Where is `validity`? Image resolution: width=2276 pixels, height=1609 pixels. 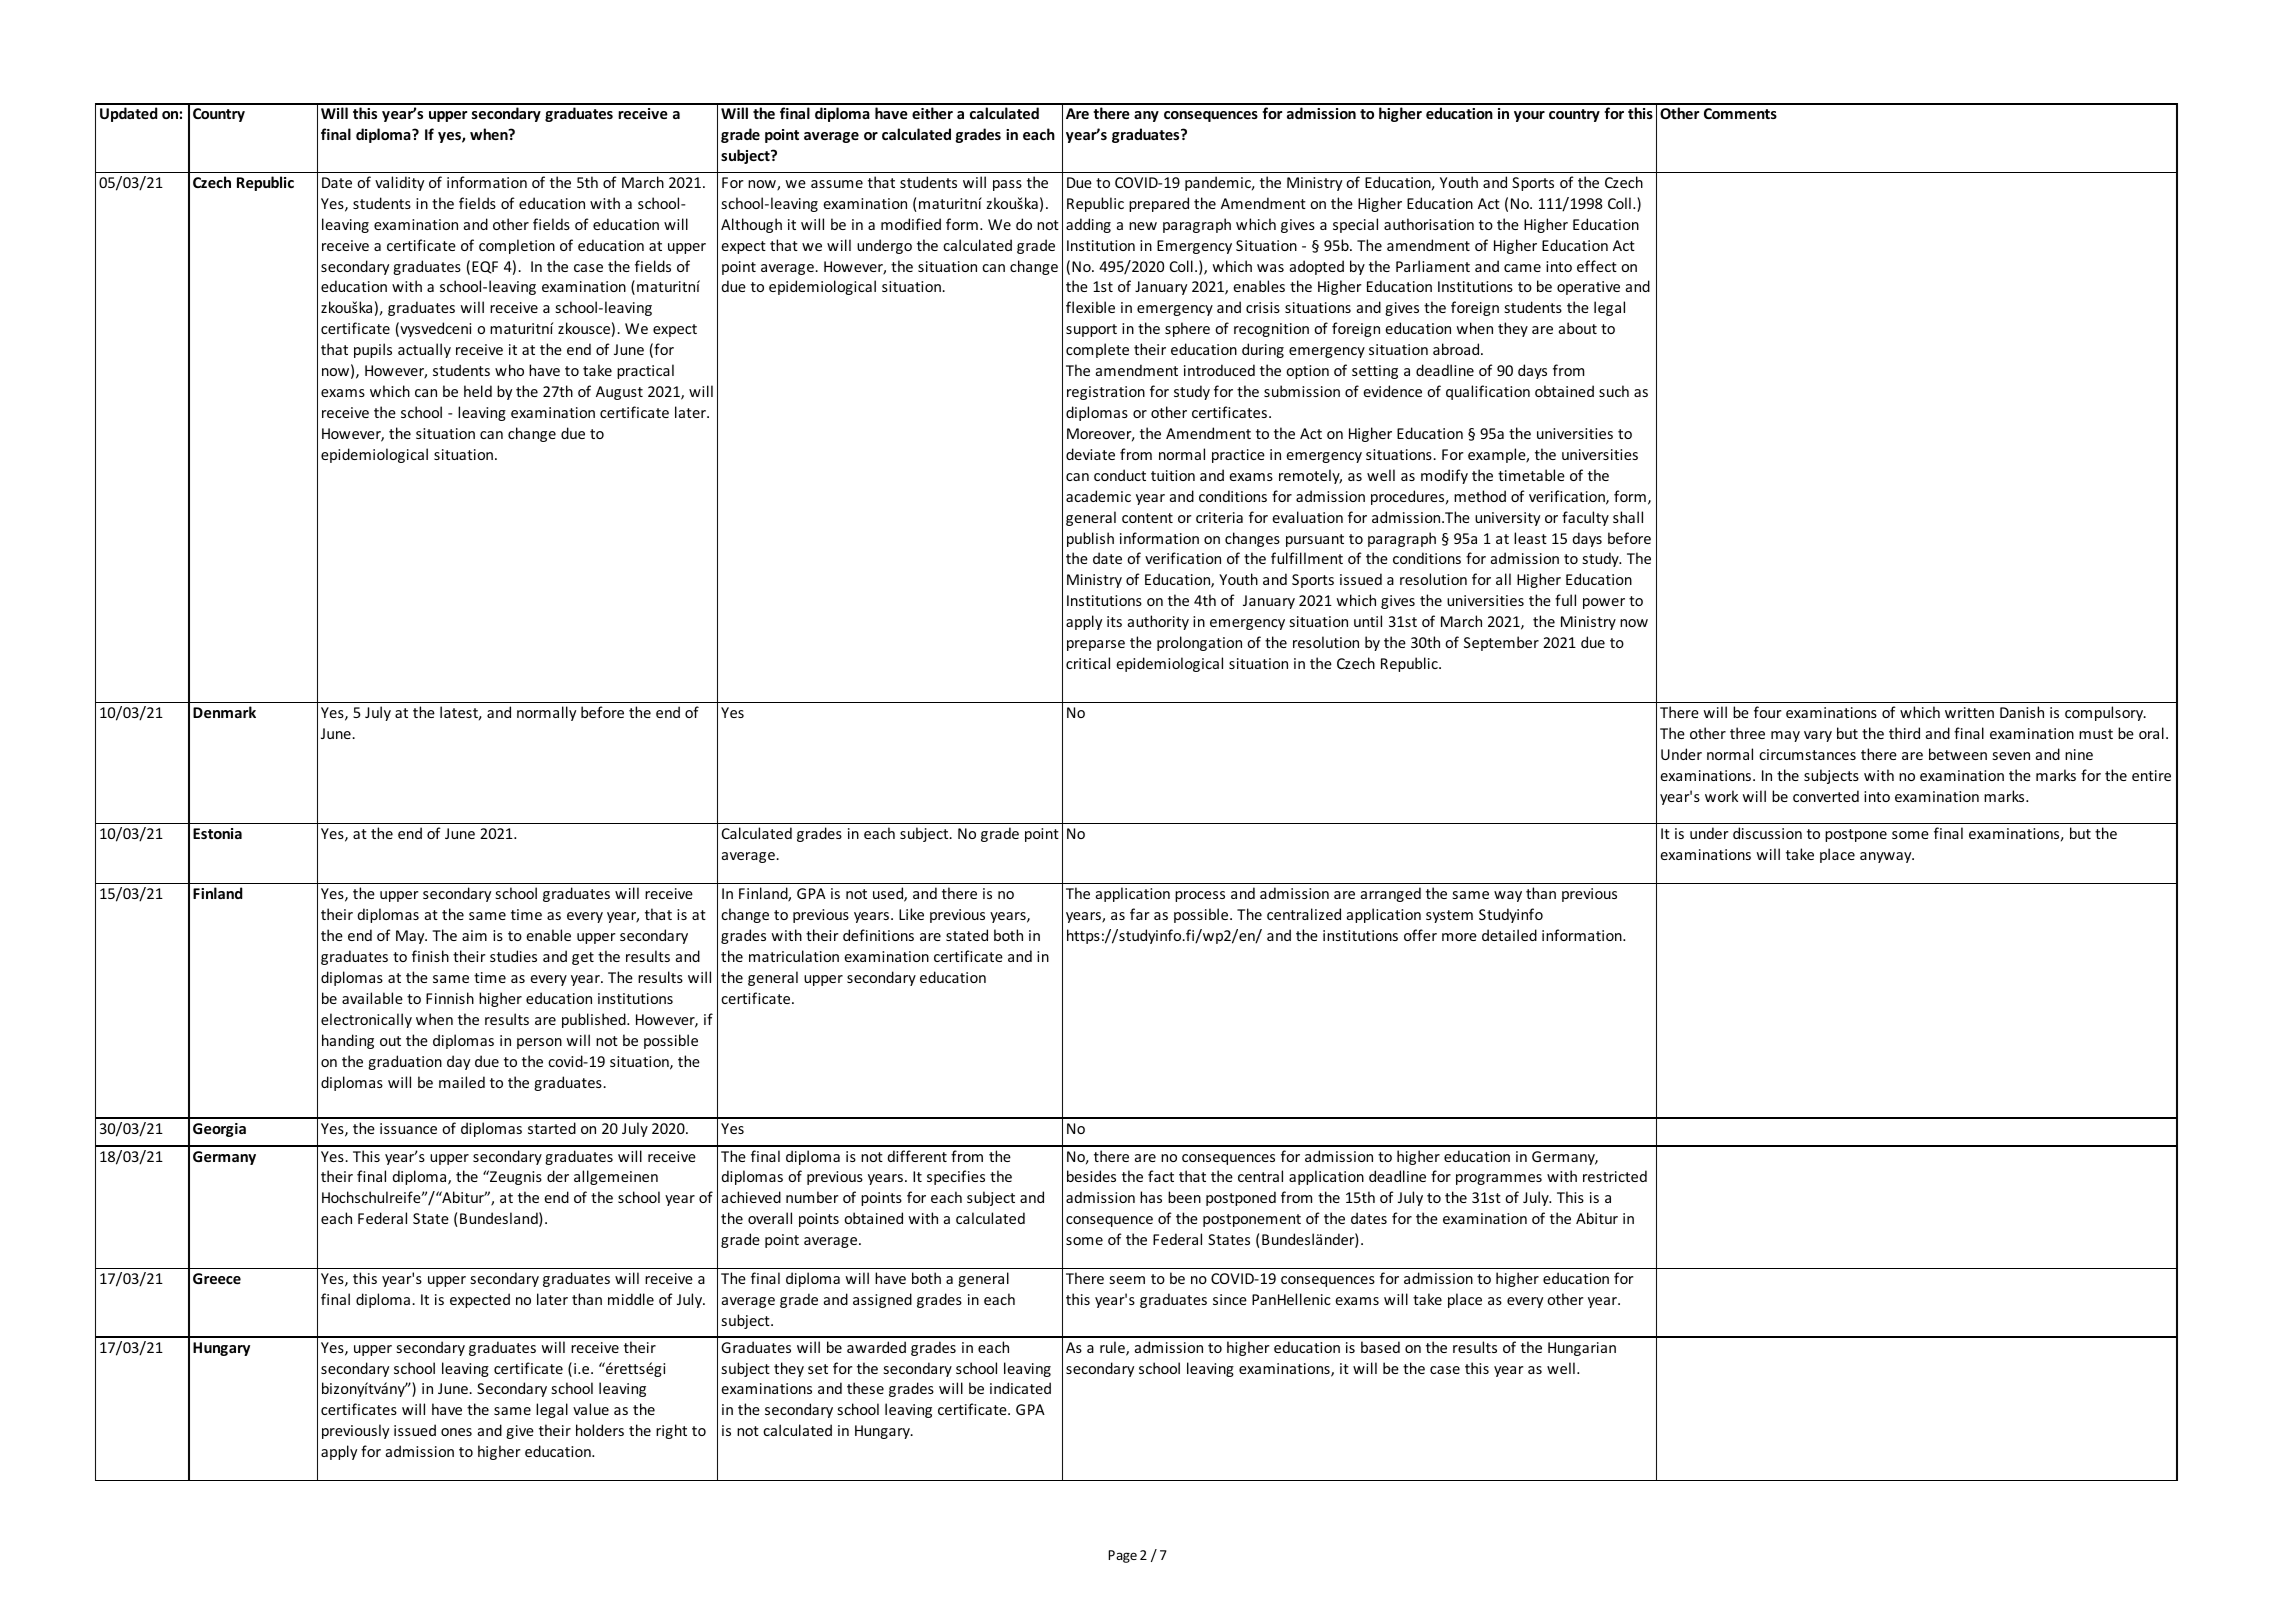
validity is located at coordinates (399, 183).
